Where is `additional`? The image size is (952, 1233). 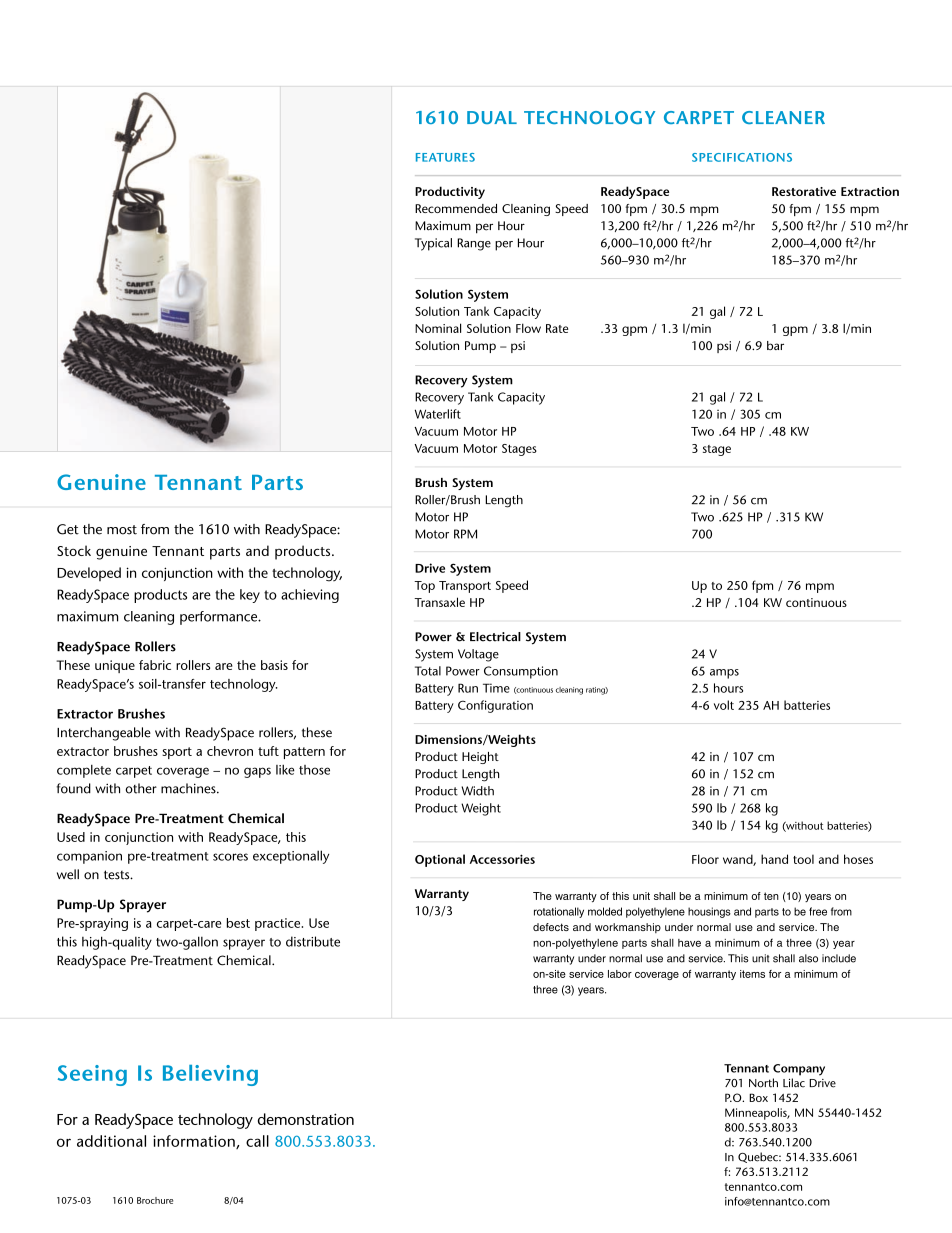 additional is located at coordinates (111, 1141).
